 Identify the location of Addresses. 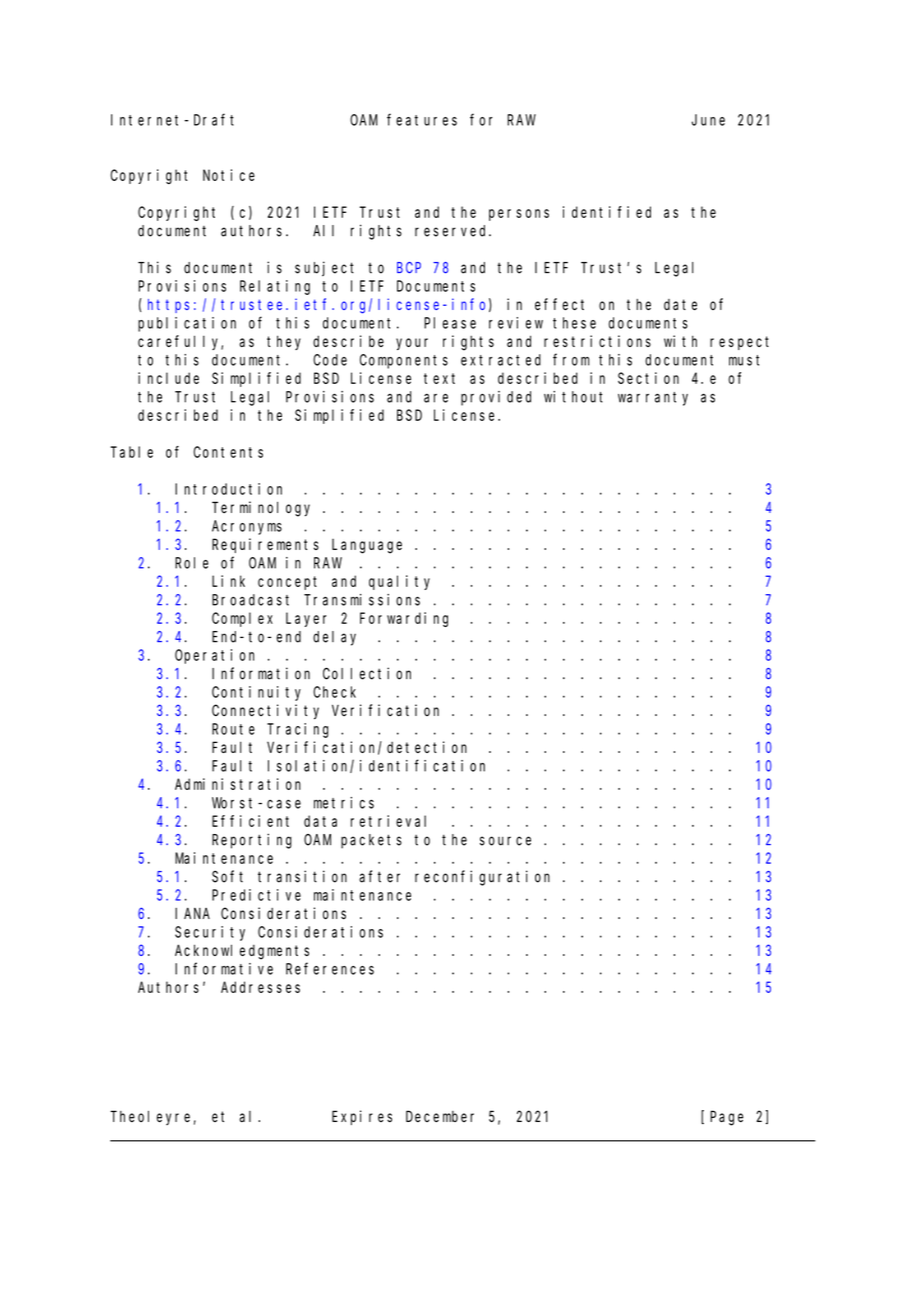
(260, 987).
